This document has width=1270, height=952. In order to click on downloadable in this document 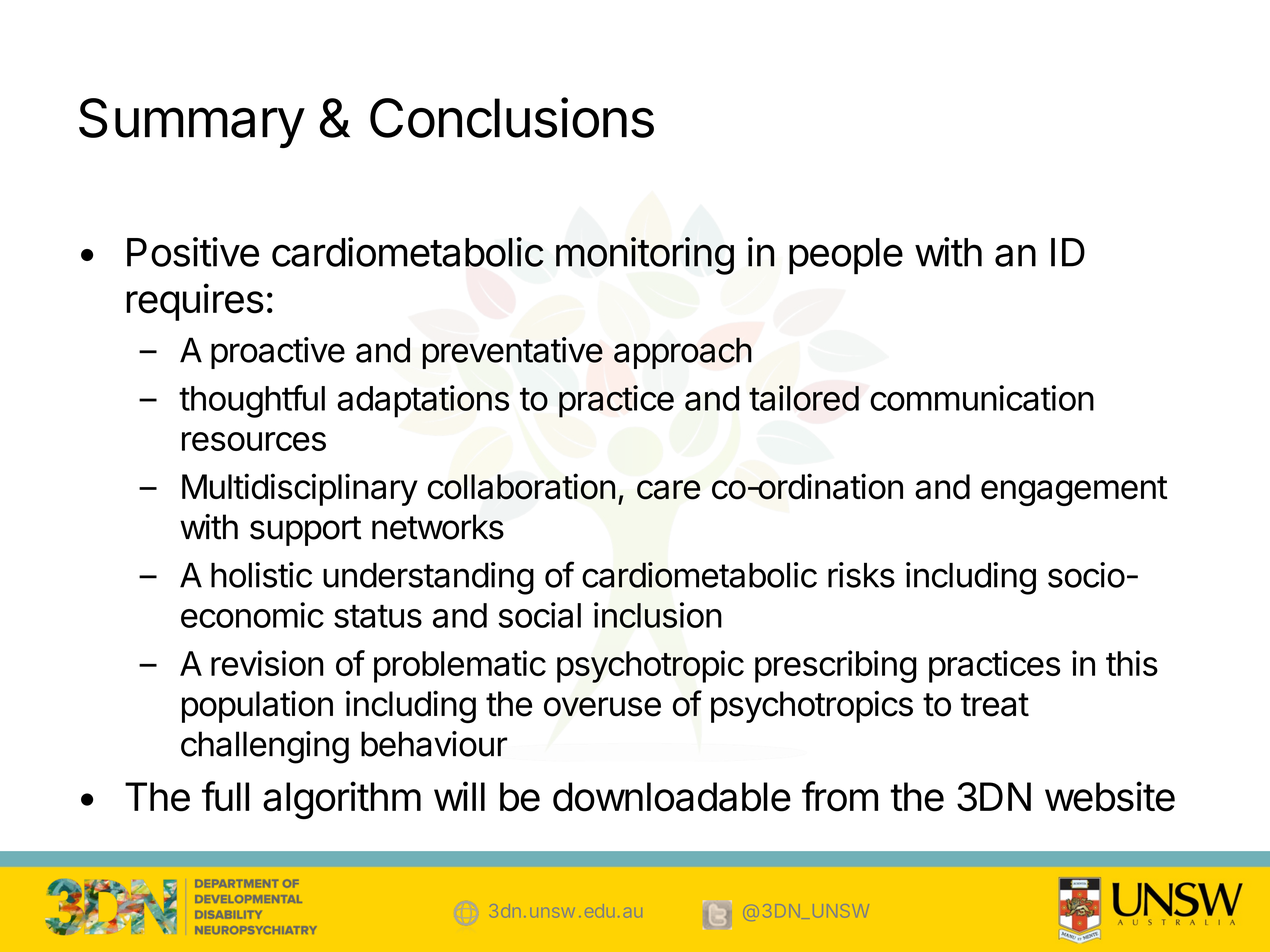, I will do `click(672, 797)`.
